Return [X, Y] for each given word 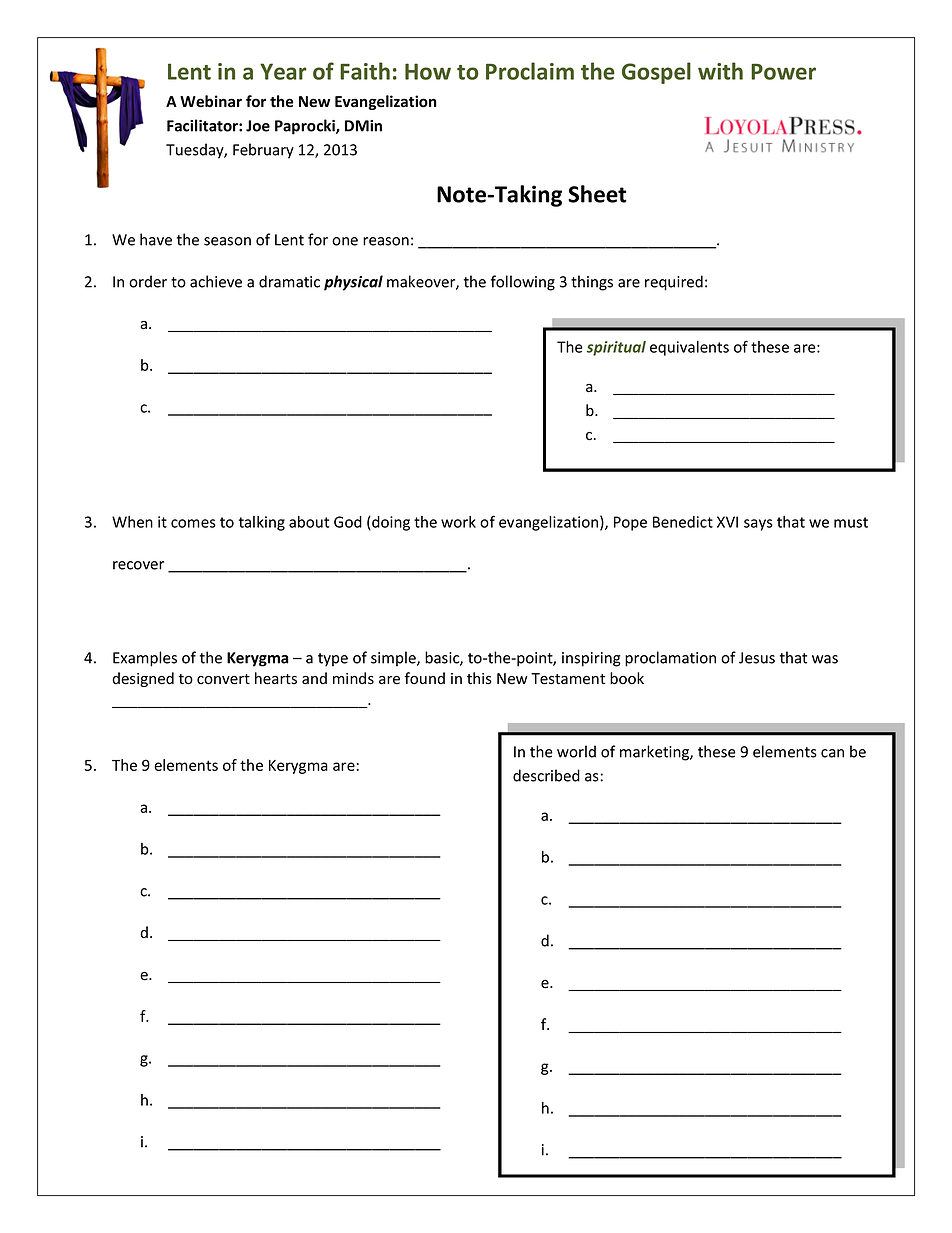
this [479, 678]
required [674, 283]
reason [386, 241]
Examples [145, 659]
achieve [216, 281]
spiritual [616, 348]
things [592, 283]
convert [223, 679]
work [458, 522]
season [227, 241]
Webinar [211, 101]
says [758, 525]
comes [193, 523]
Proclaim [530, 71]
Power [783, 72]
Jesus [757, 658]
